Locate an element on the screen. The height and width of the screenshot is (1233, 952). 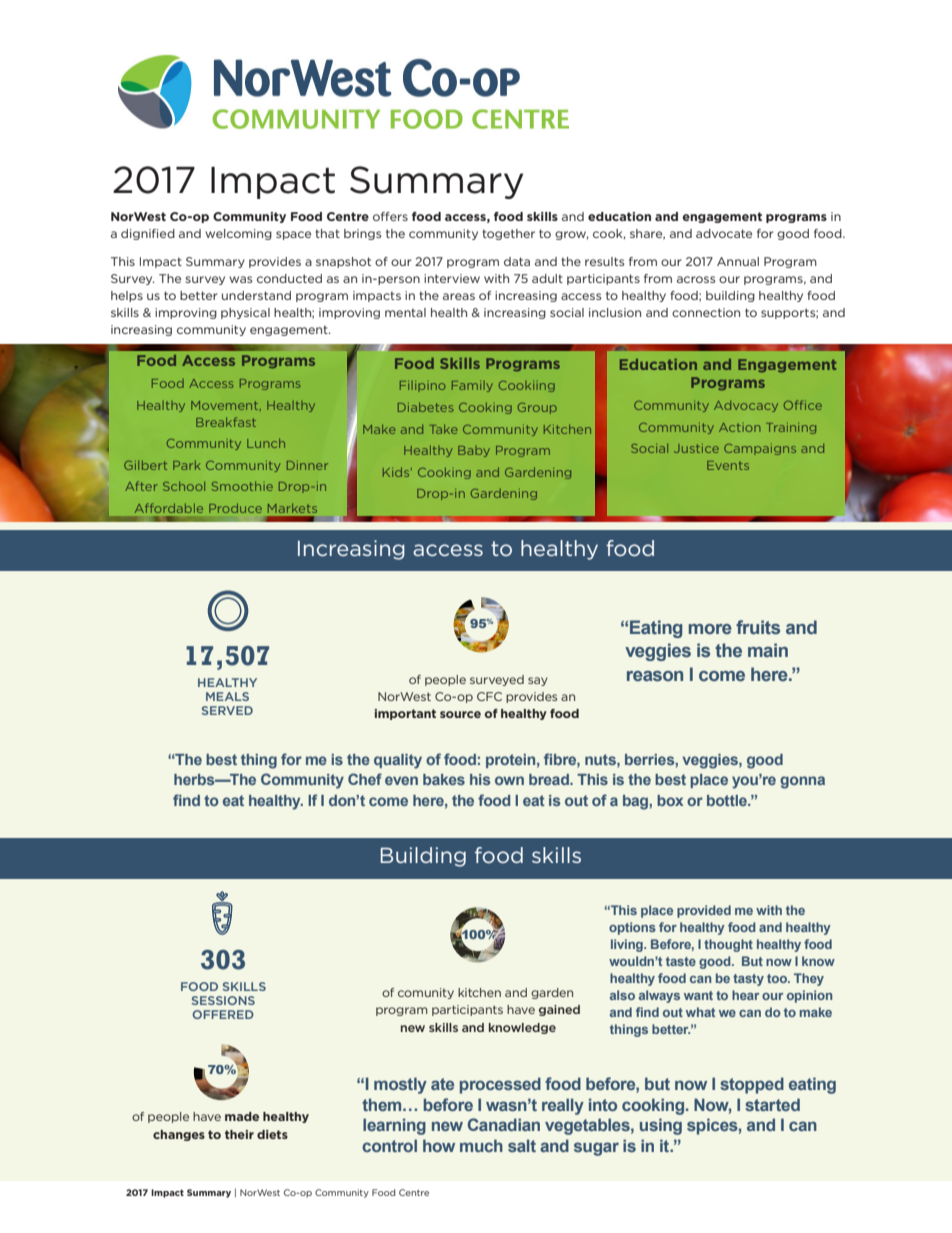
bakes is located at coordinates (444, 779).
